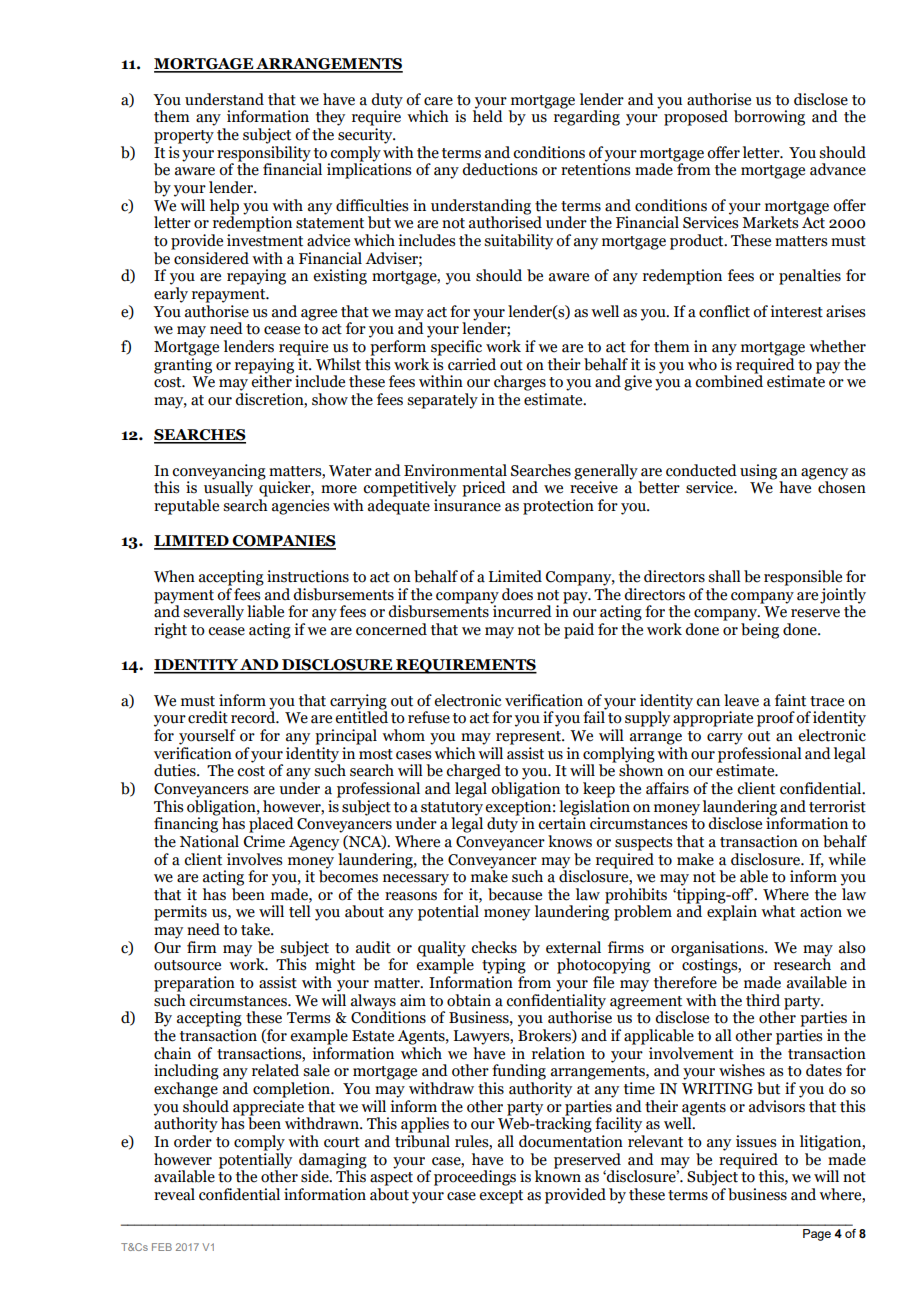 Image resolution: width=924 pixels, height=1308 pixels. I want to click on responsible, so click(803, 578).
